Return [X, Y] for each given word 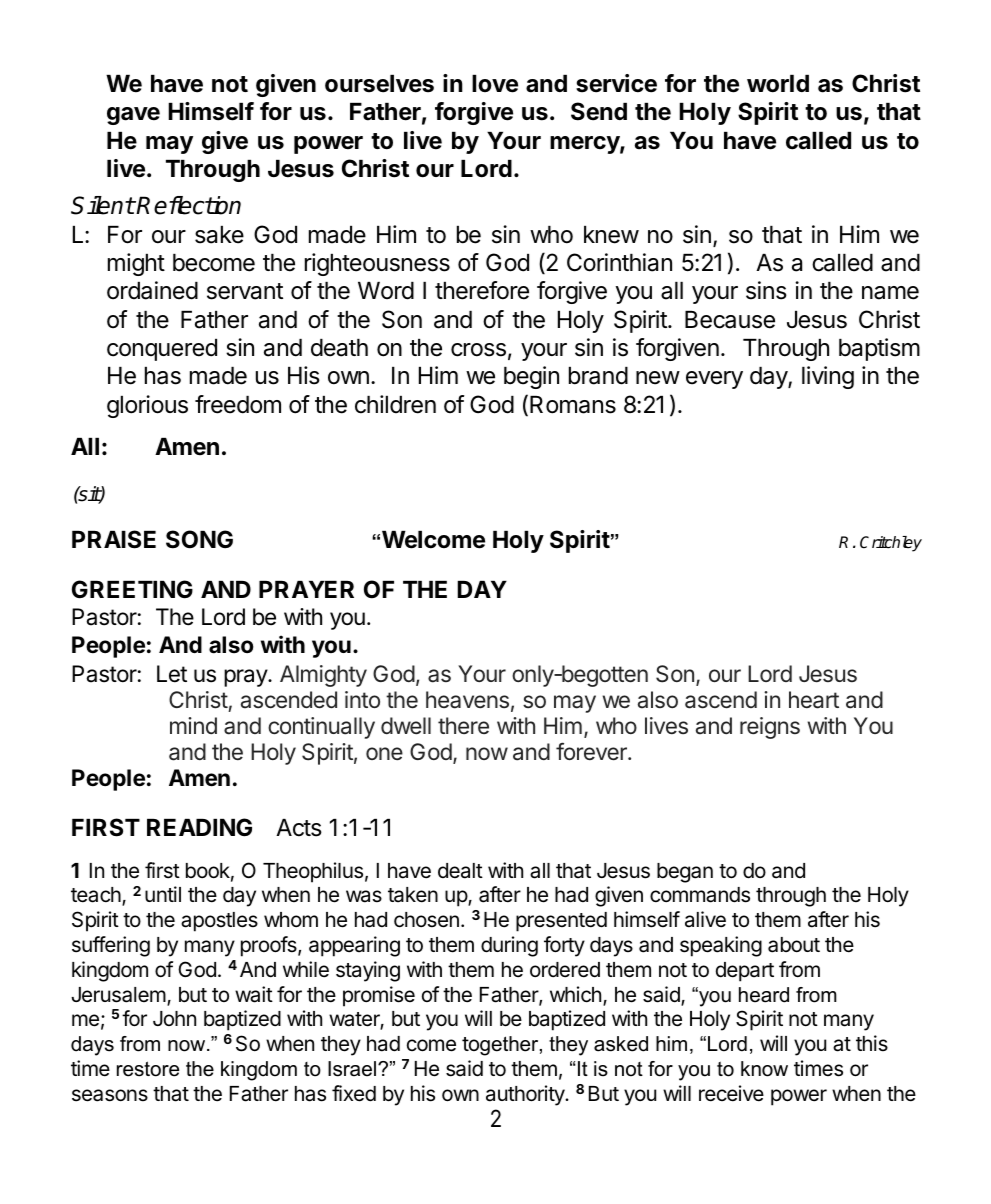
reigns [770, 728]
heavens [467, 700]
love [495, 84]
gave [133, 116]
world [778, 84]
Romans [573, 405]
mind [193, 725]
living [828, 377]
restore [148, 1069]
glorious [147, 406]
